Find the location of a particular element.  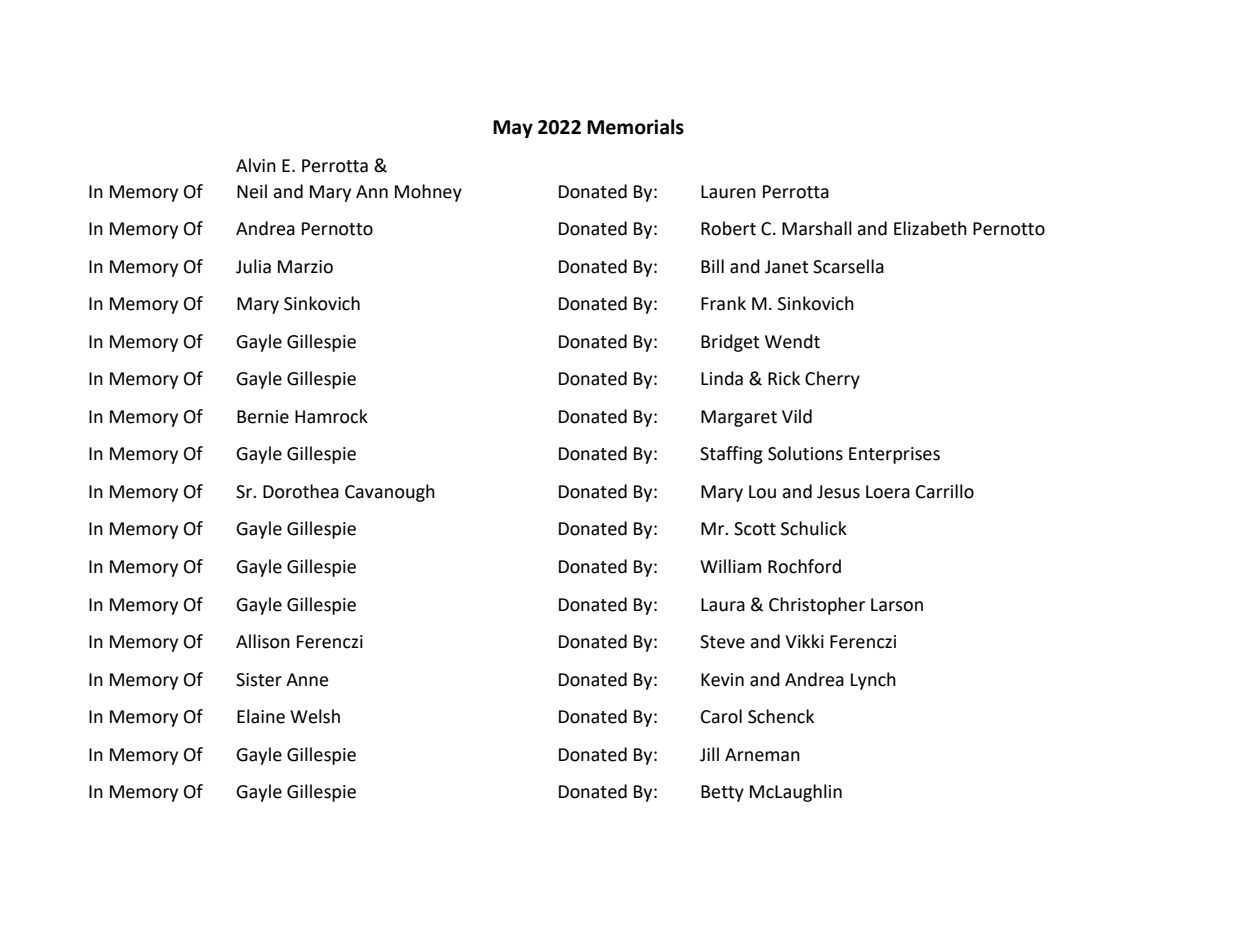

Memorials is located at coordinates (635, 127).
